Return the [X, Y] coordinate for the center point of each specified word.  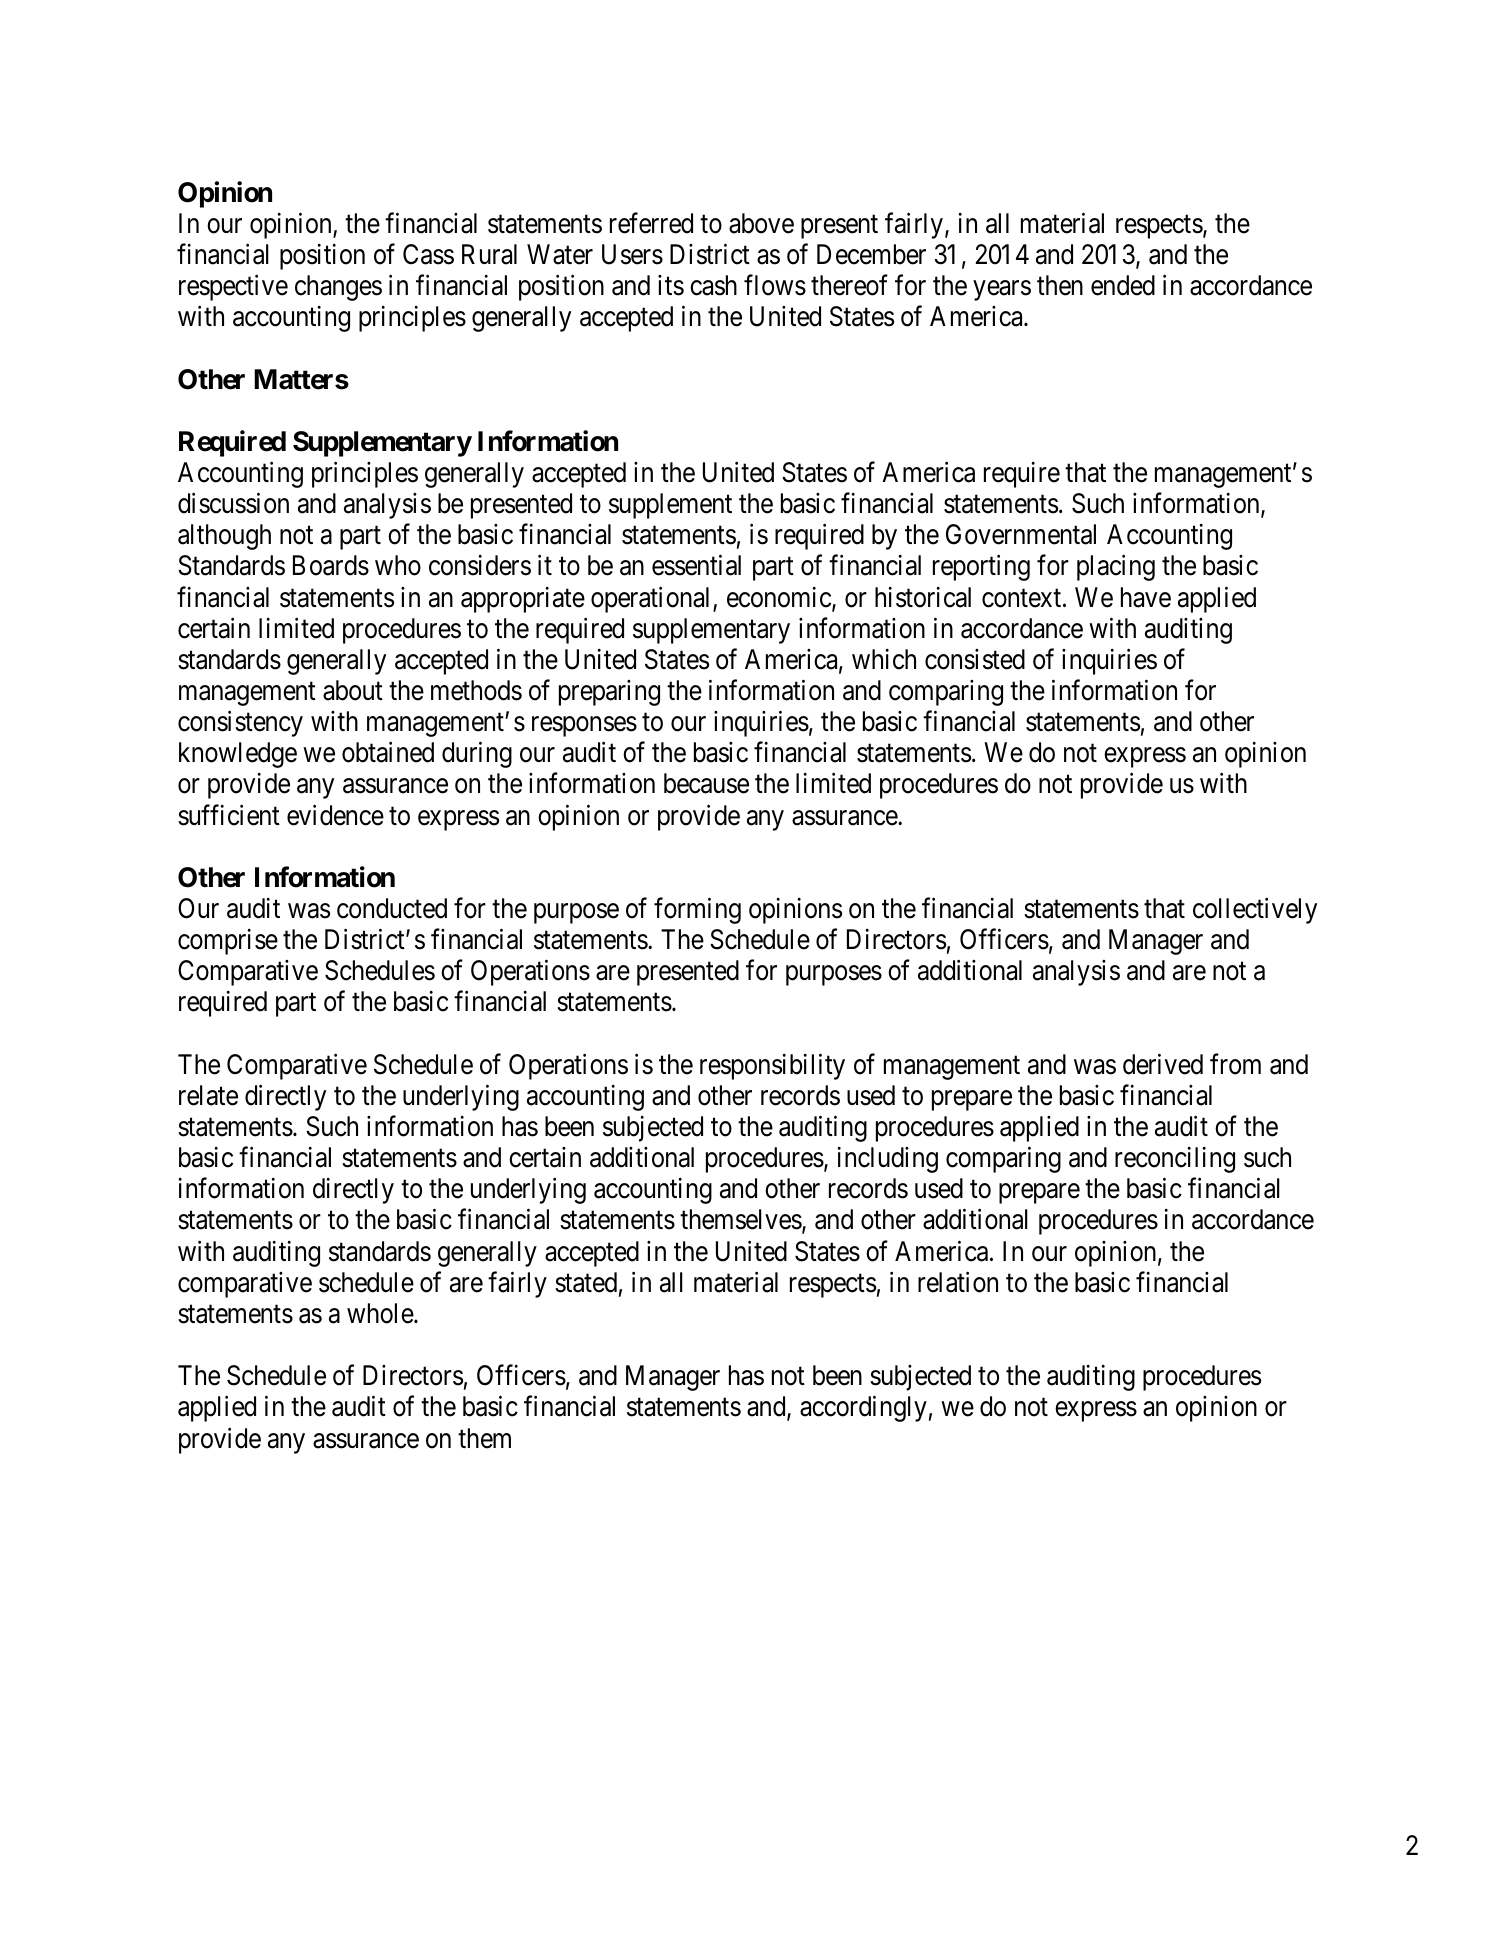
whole [381, 1313]
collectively [1255, 911]
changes [338, 288]
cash [713, 285]
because [706, 783]
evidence [335, 815]
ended [1123, 285]
